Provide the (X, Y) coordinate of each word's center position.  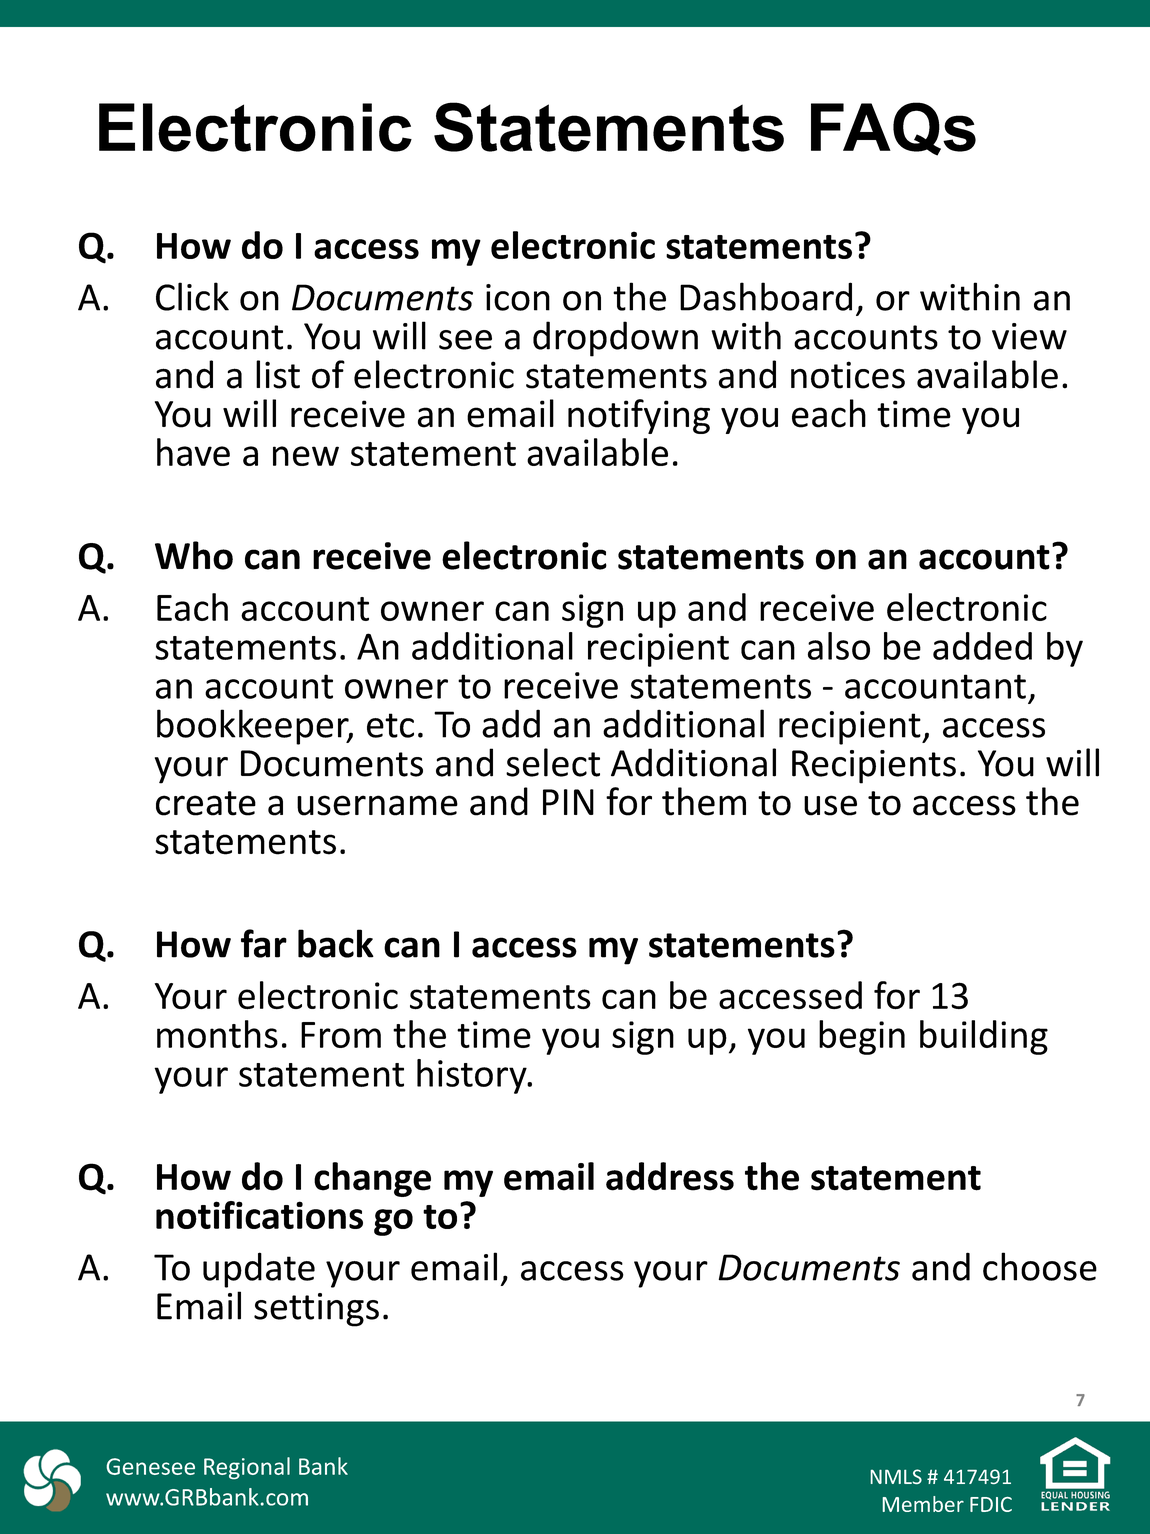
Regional (247, 1468)
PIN (568, 802)
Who (194, 555)
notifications (259, 1215)
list (278, 374)
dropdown (615, 339)
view (1029, 336)
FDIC (991, 1504)
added (982, 646)
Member (923, 1504)
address (670, 1176)
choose (1040, 1266)
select (553, 762)
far (264, 943)
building (984, 1037)
